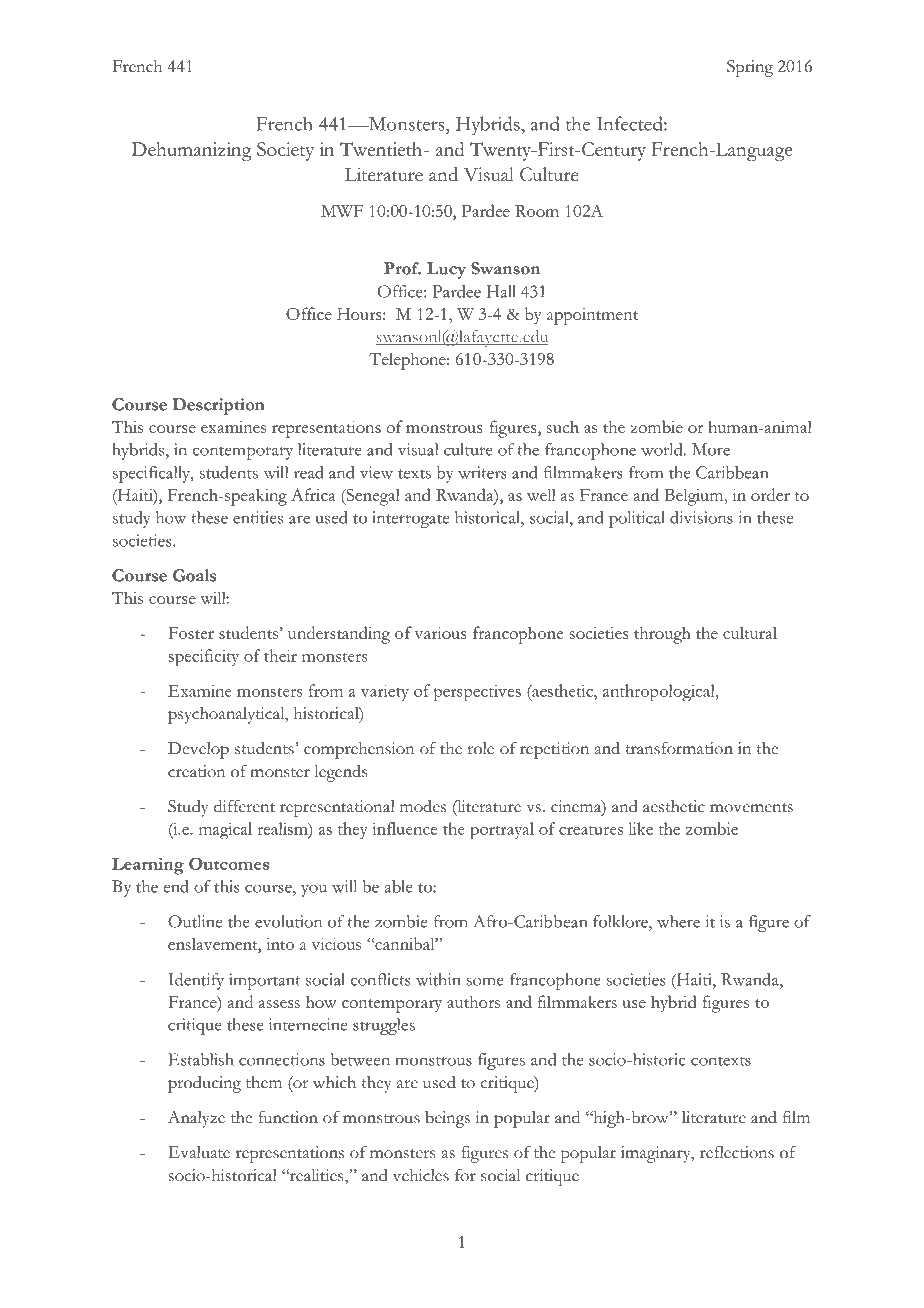 The width and height of the screenshot is (924, 1308). I want to click on Room, so click(537, 211).
